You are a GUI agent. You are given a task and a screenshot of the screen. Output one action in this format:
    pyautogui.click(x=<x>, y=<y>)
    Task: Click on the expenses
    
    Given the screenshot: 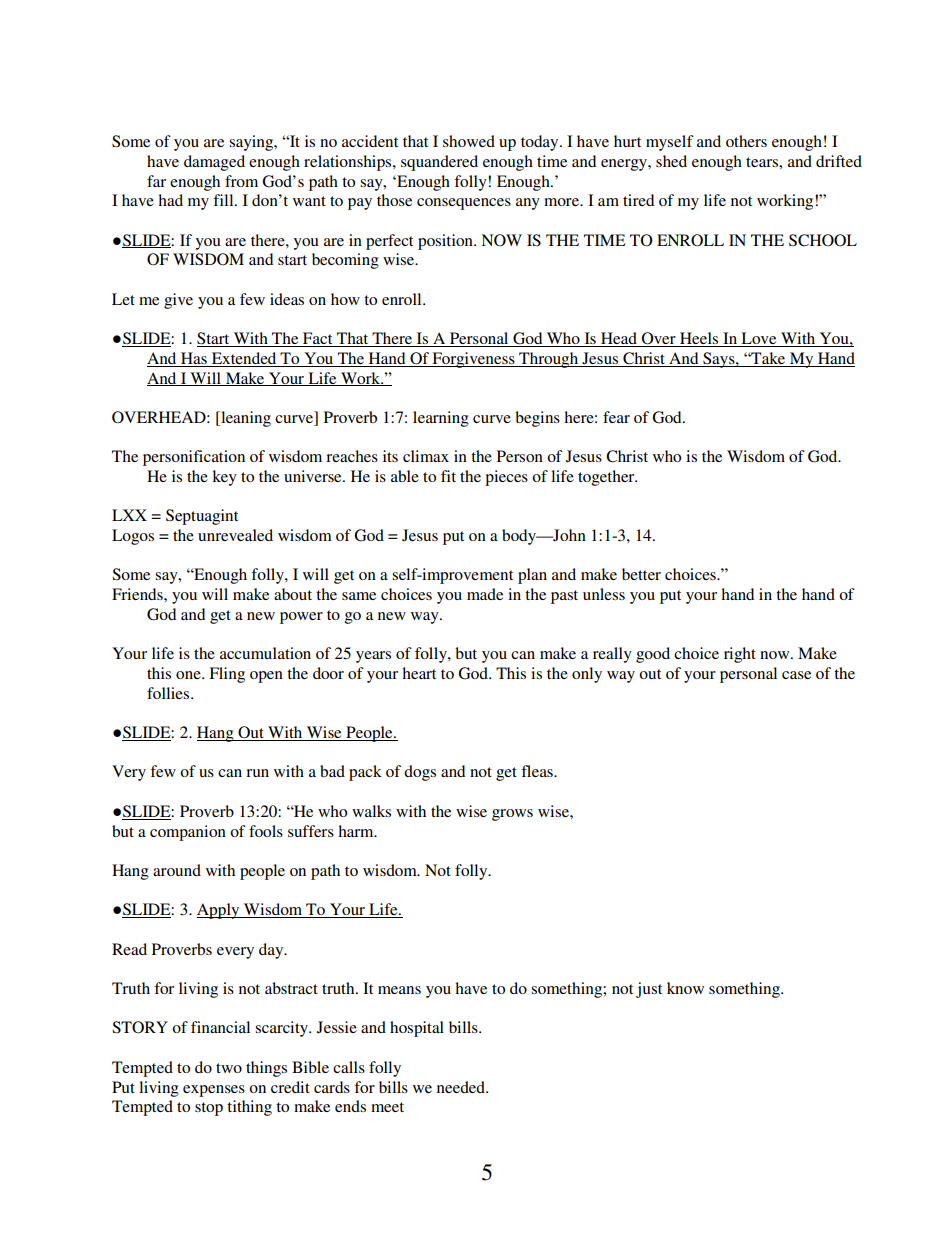 What is the action you would take?
    pyautogui.click(x=214, y=1091)
